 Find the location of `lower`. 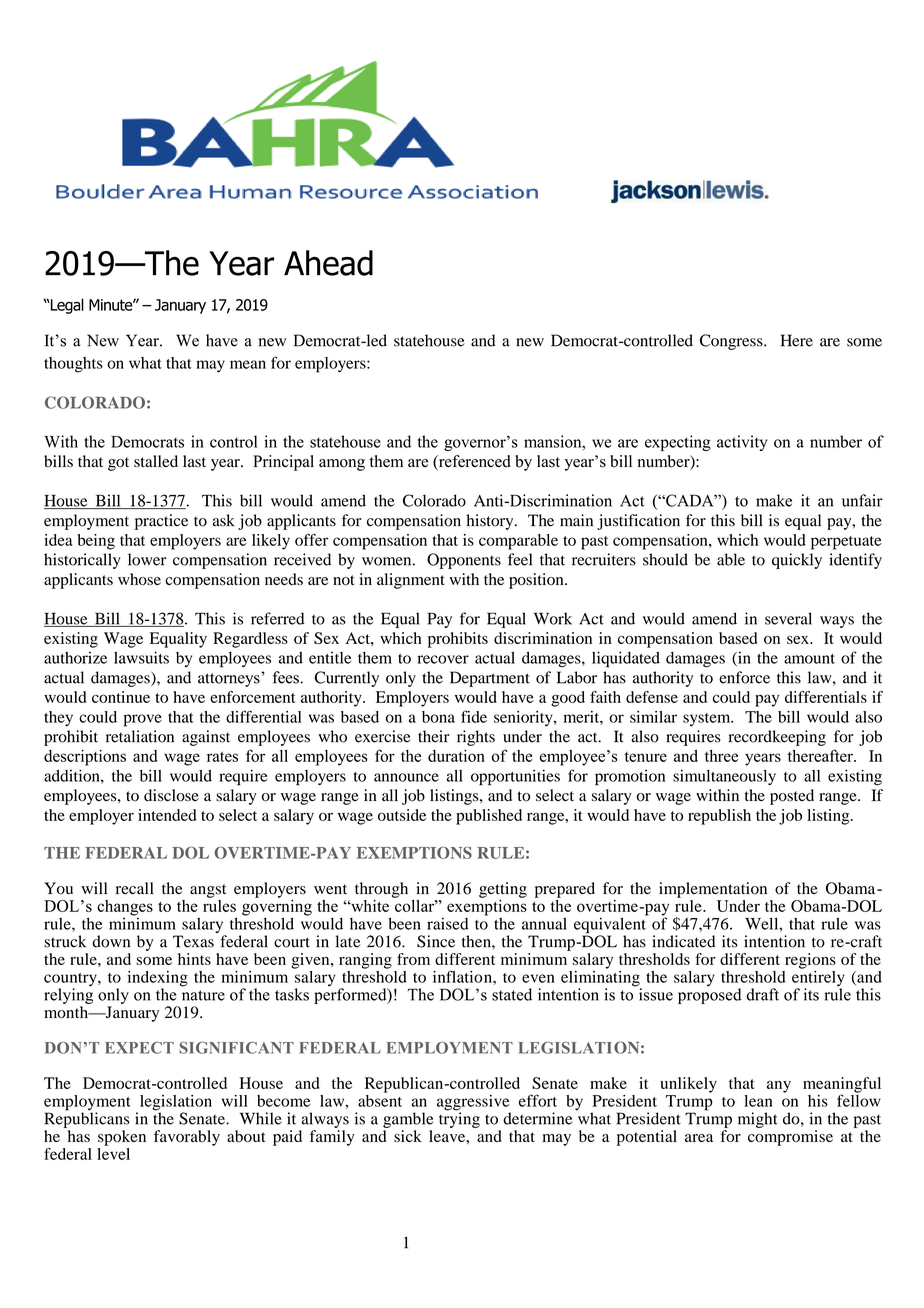

lower is located at coordinates (147, 559).
